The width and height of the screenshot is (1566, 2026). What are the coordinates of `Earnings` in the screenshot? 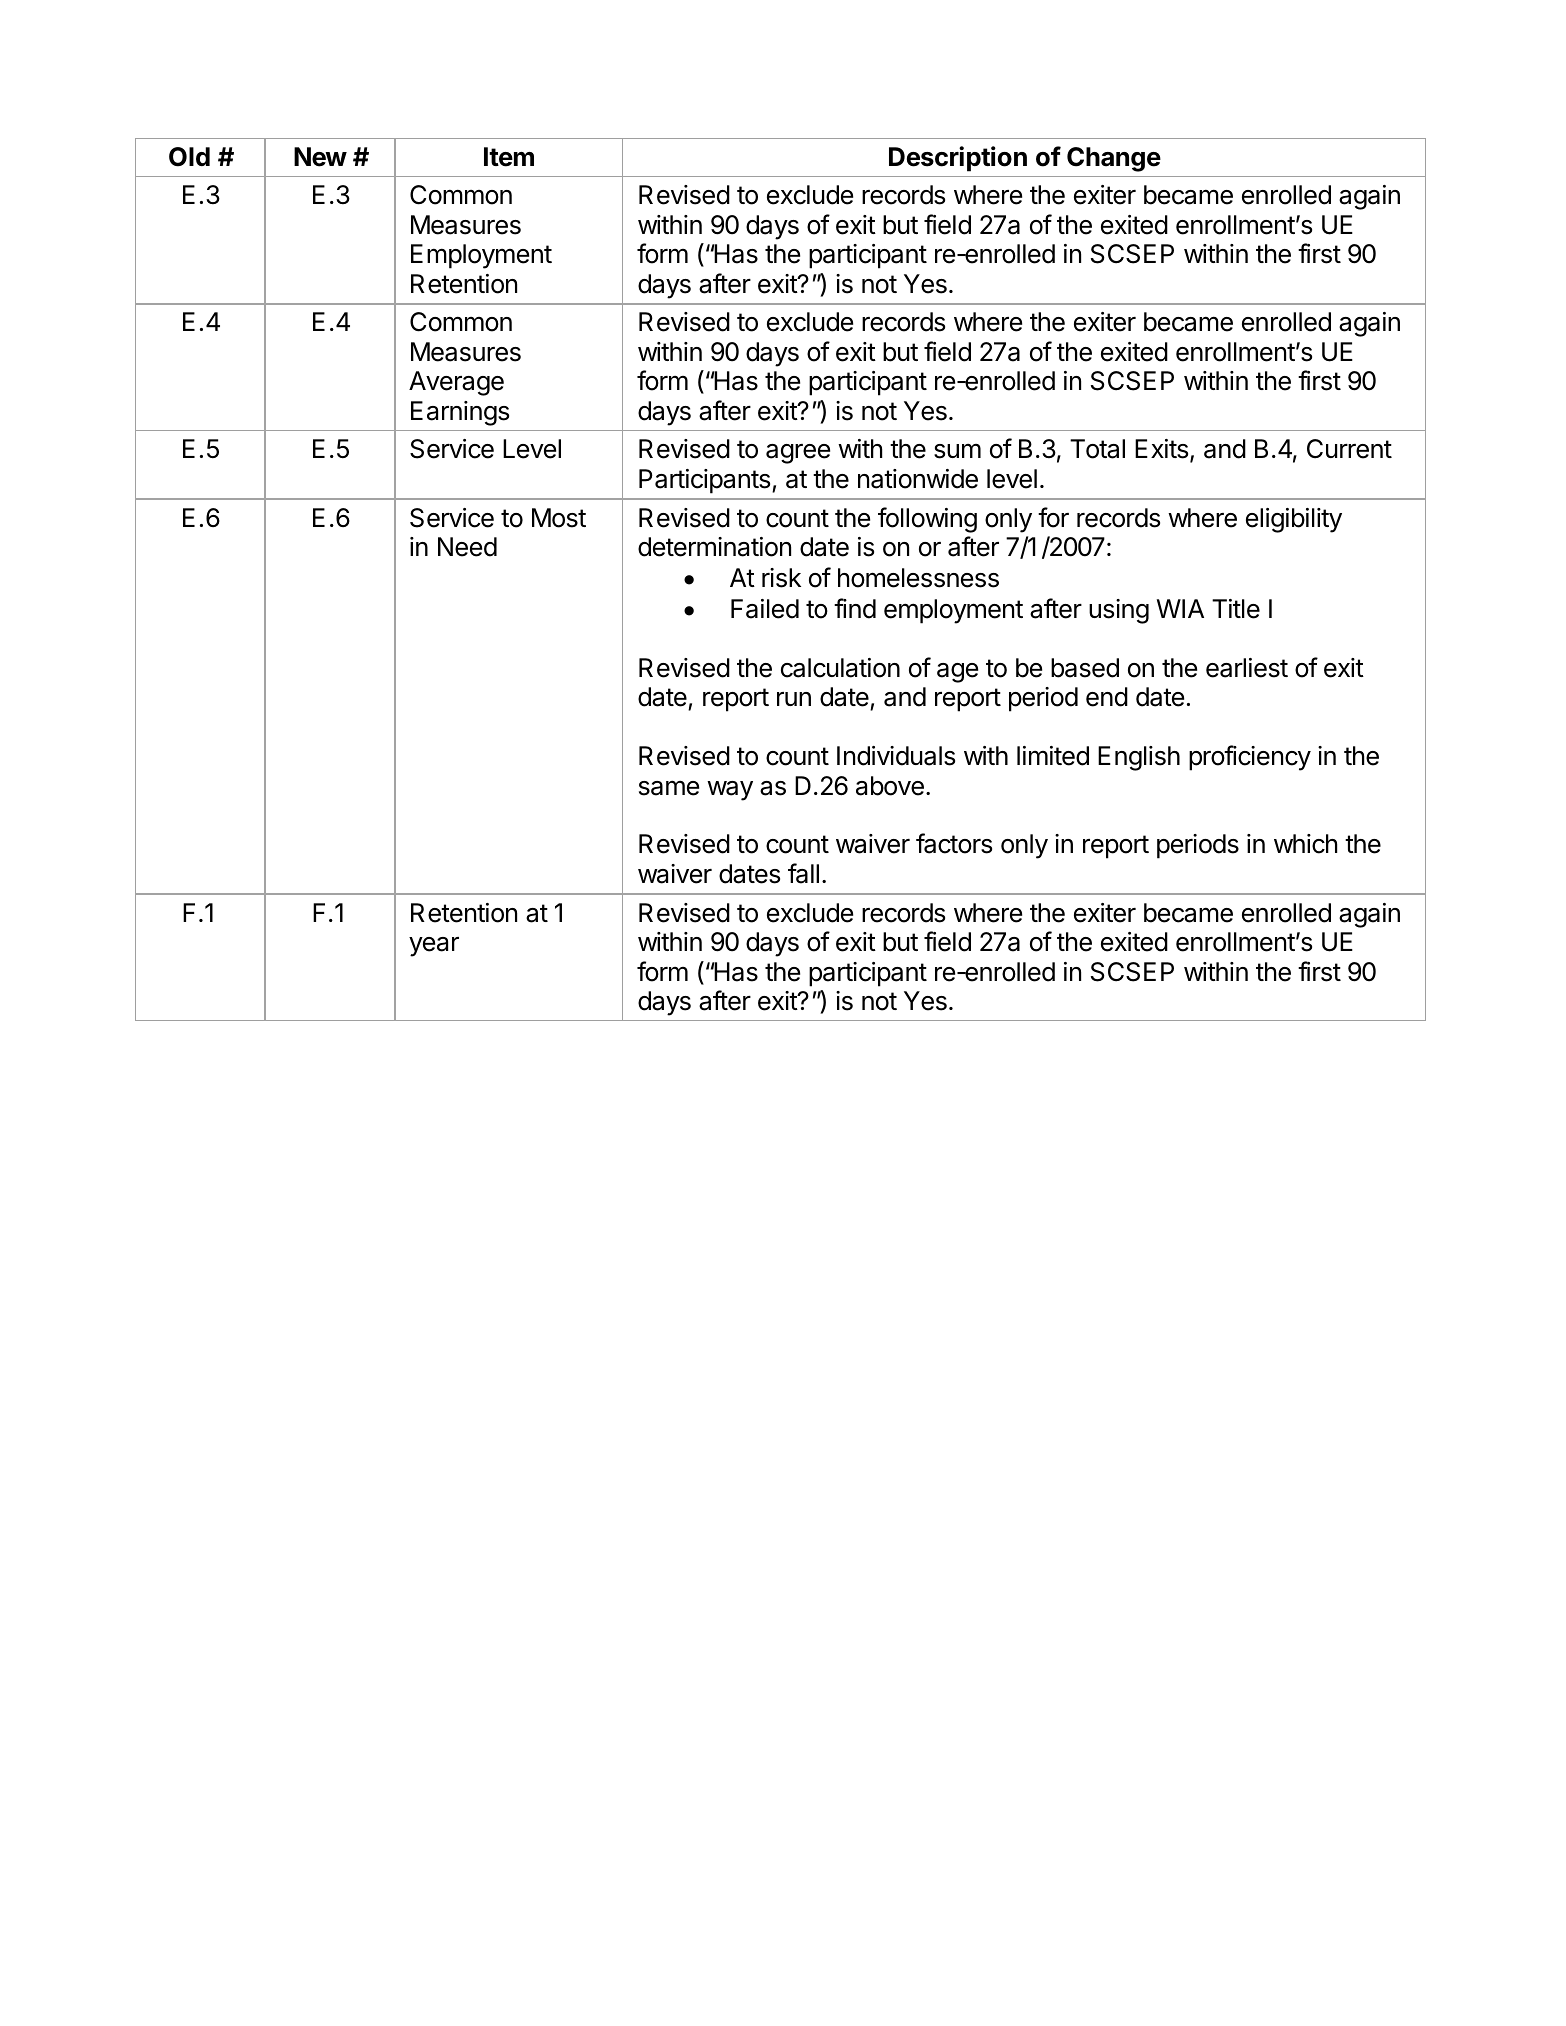 It's located at (460, 413).
